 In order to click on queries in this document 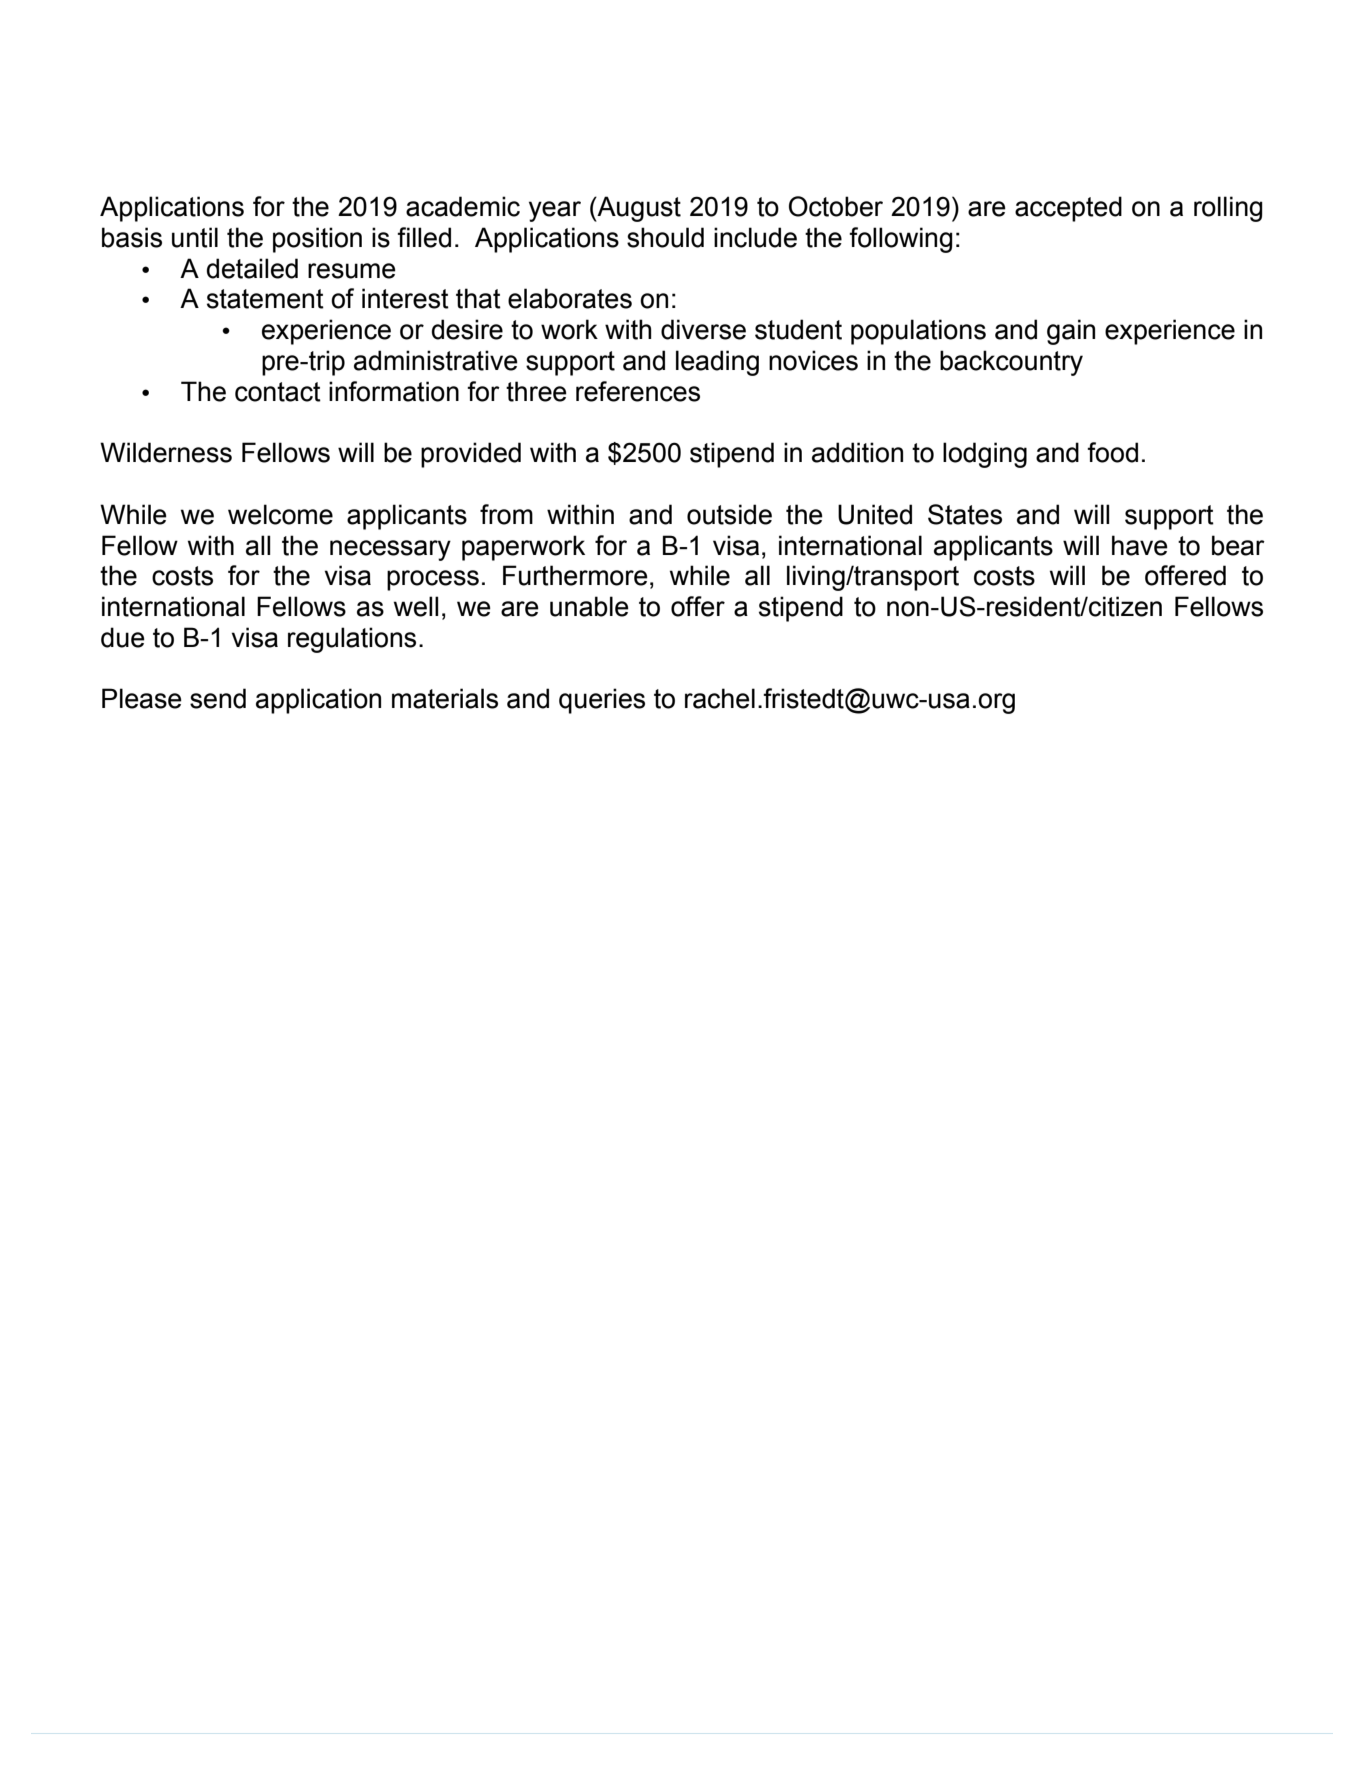, I will do `click(602, 701)`.
